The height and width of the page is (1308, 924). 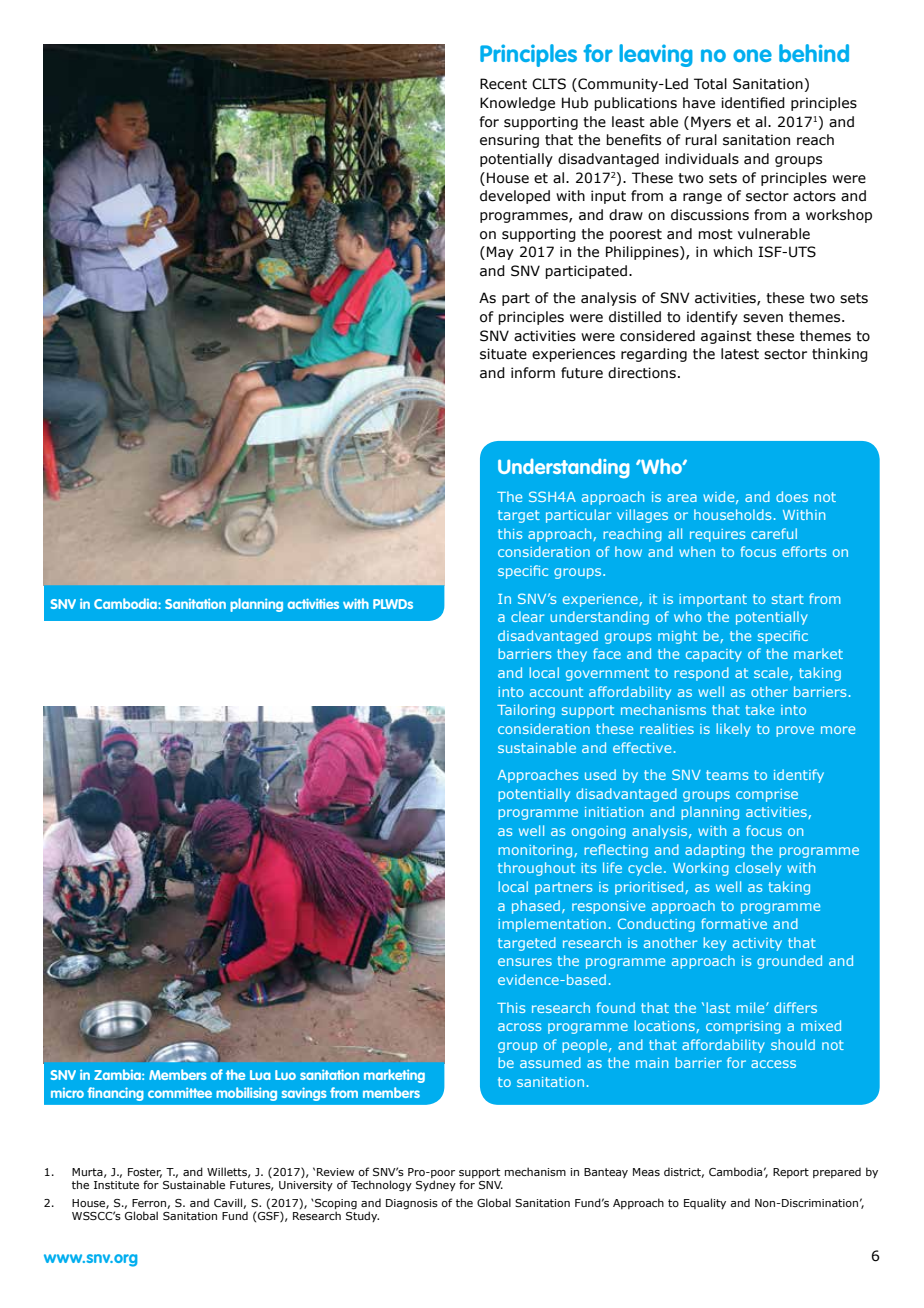 What do you see at coordinates (436, 1185) in the page?
I see `Sydney` at bounding box center [436, 1185].
